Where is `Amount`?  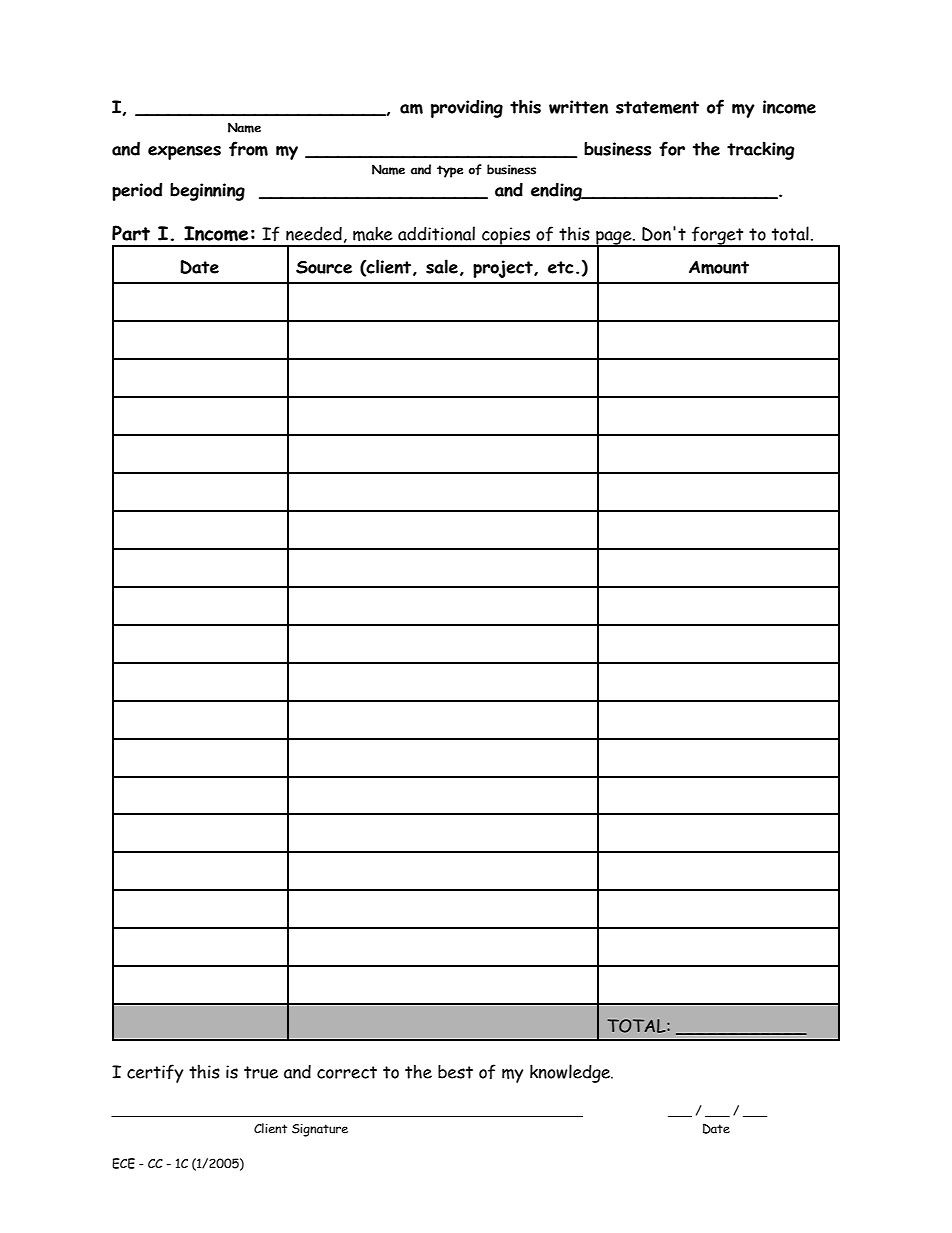 Amount is located at coordinates (719, 267).
